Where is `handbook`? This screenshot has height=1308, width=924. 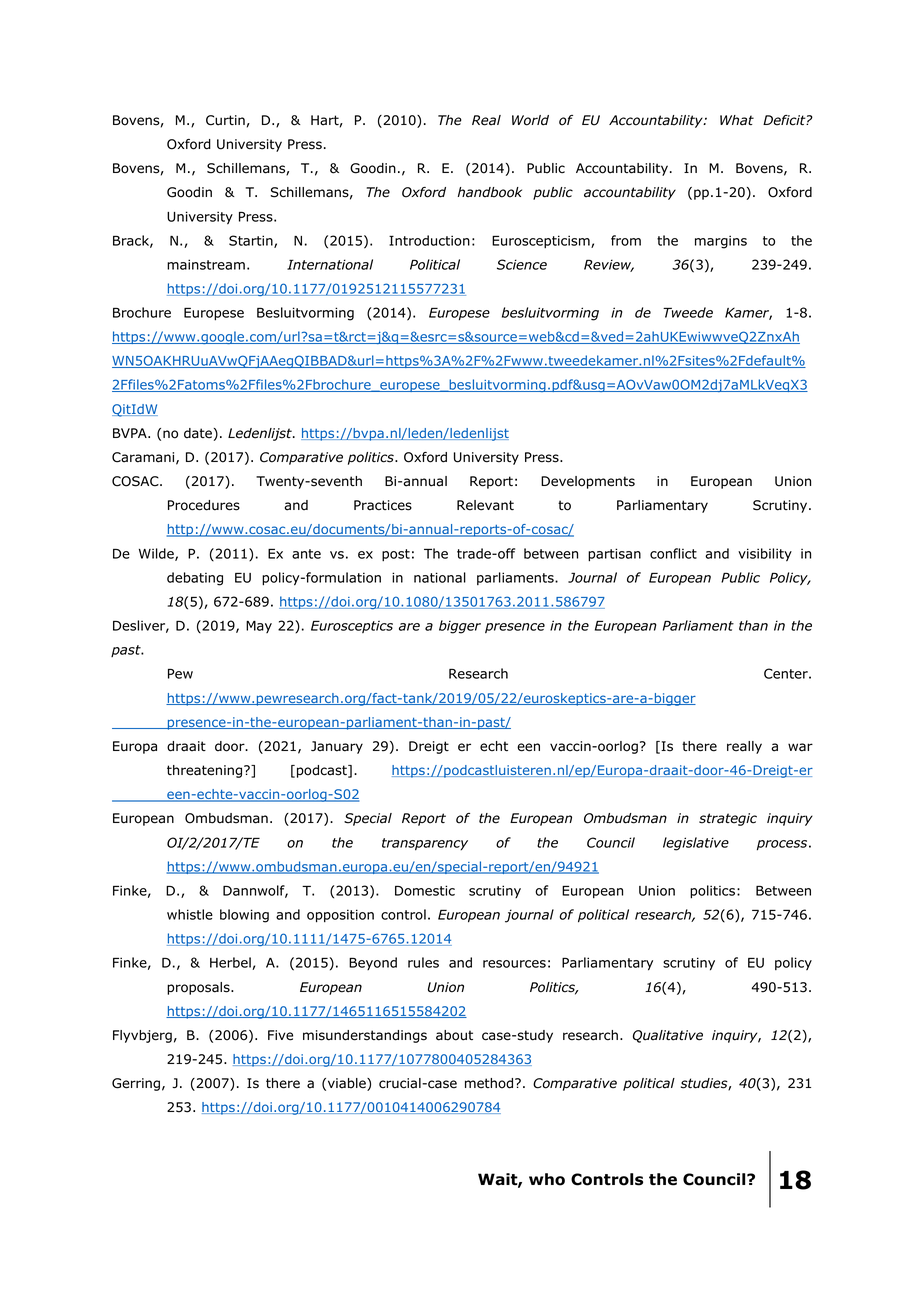
handbook is located at coordinates (490, 192).
